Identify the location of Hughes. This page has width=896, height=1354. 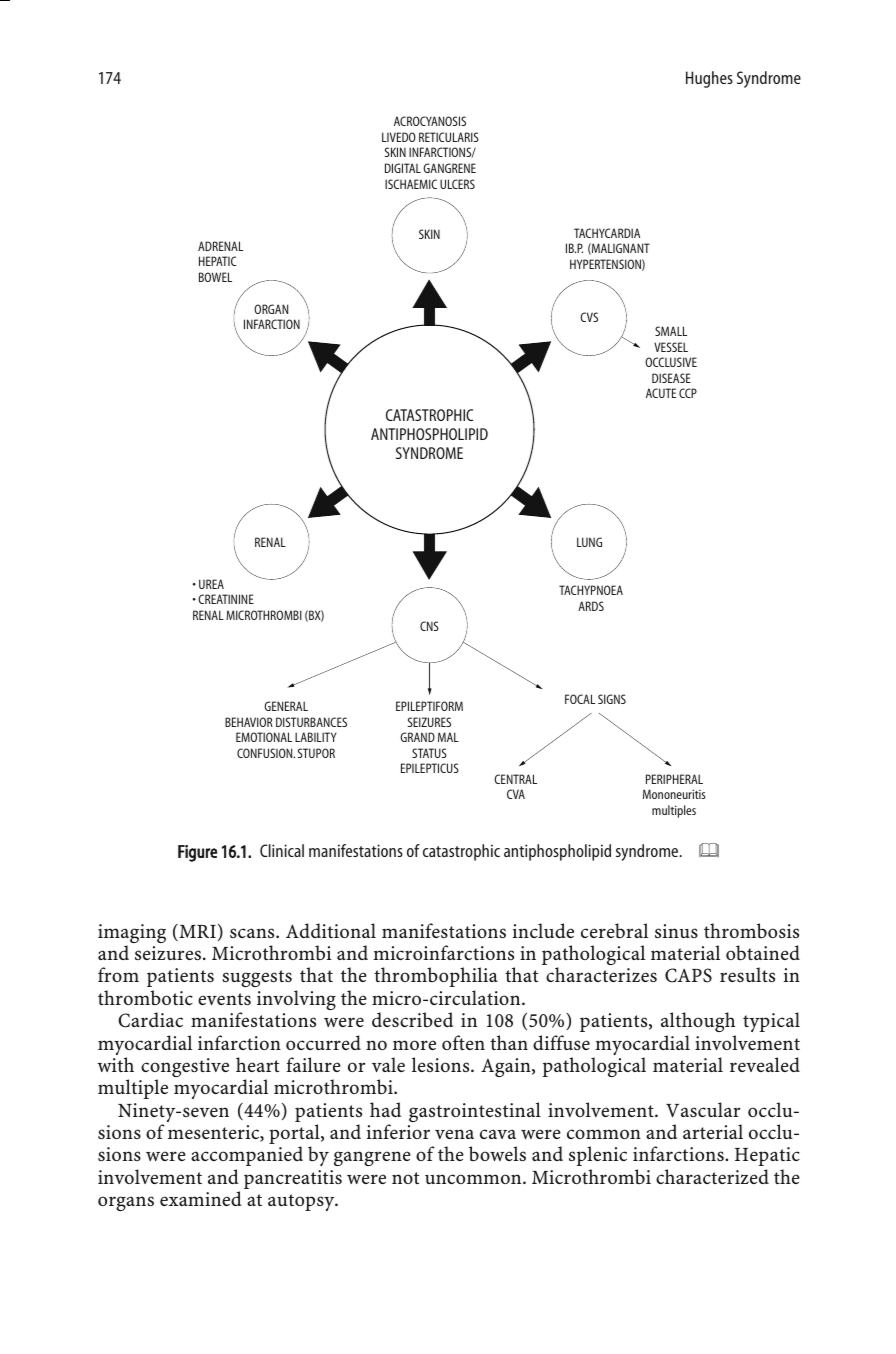
(709, 79).
